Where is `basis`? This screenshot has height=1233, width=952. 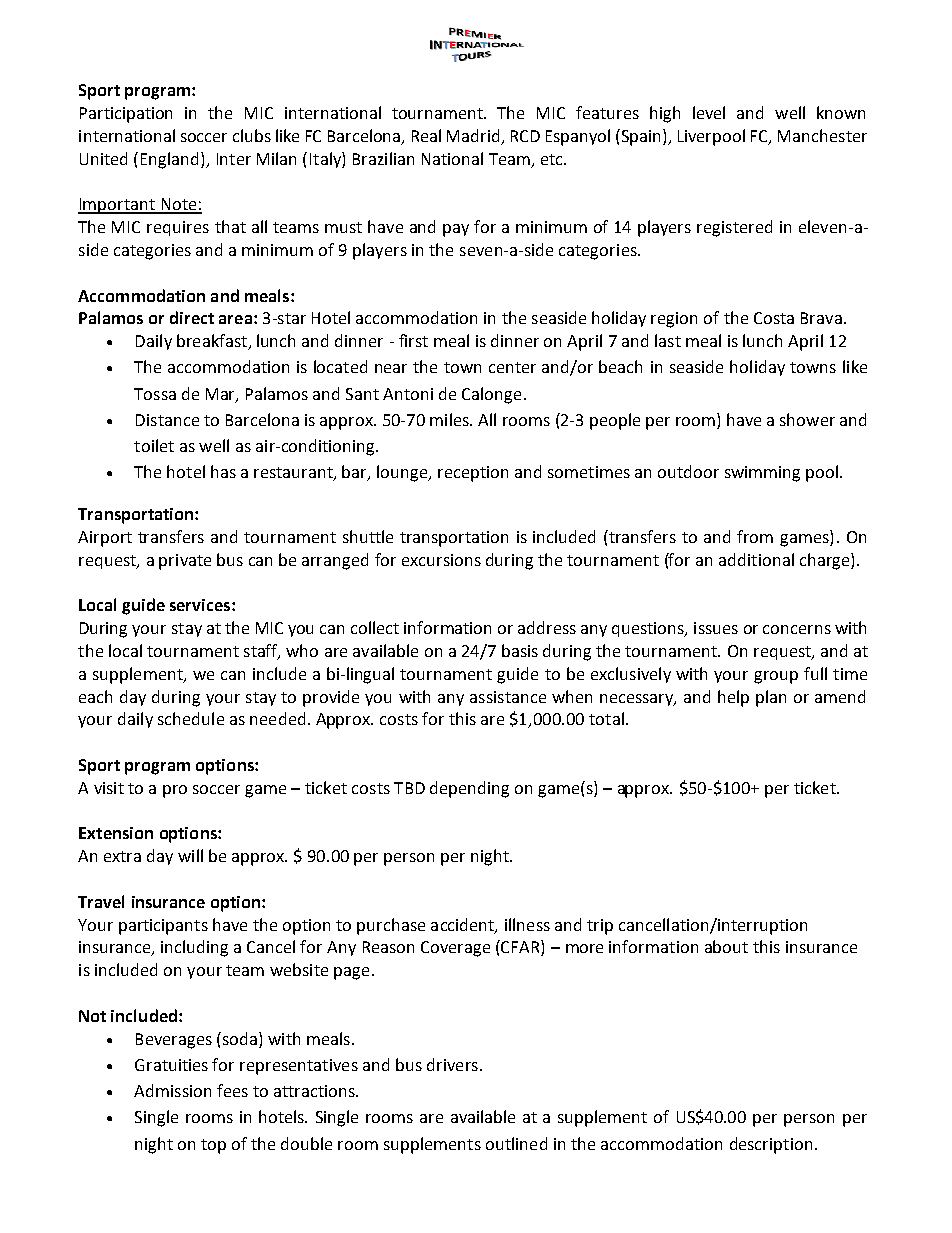
basis is located at coordinates (520, 650).
